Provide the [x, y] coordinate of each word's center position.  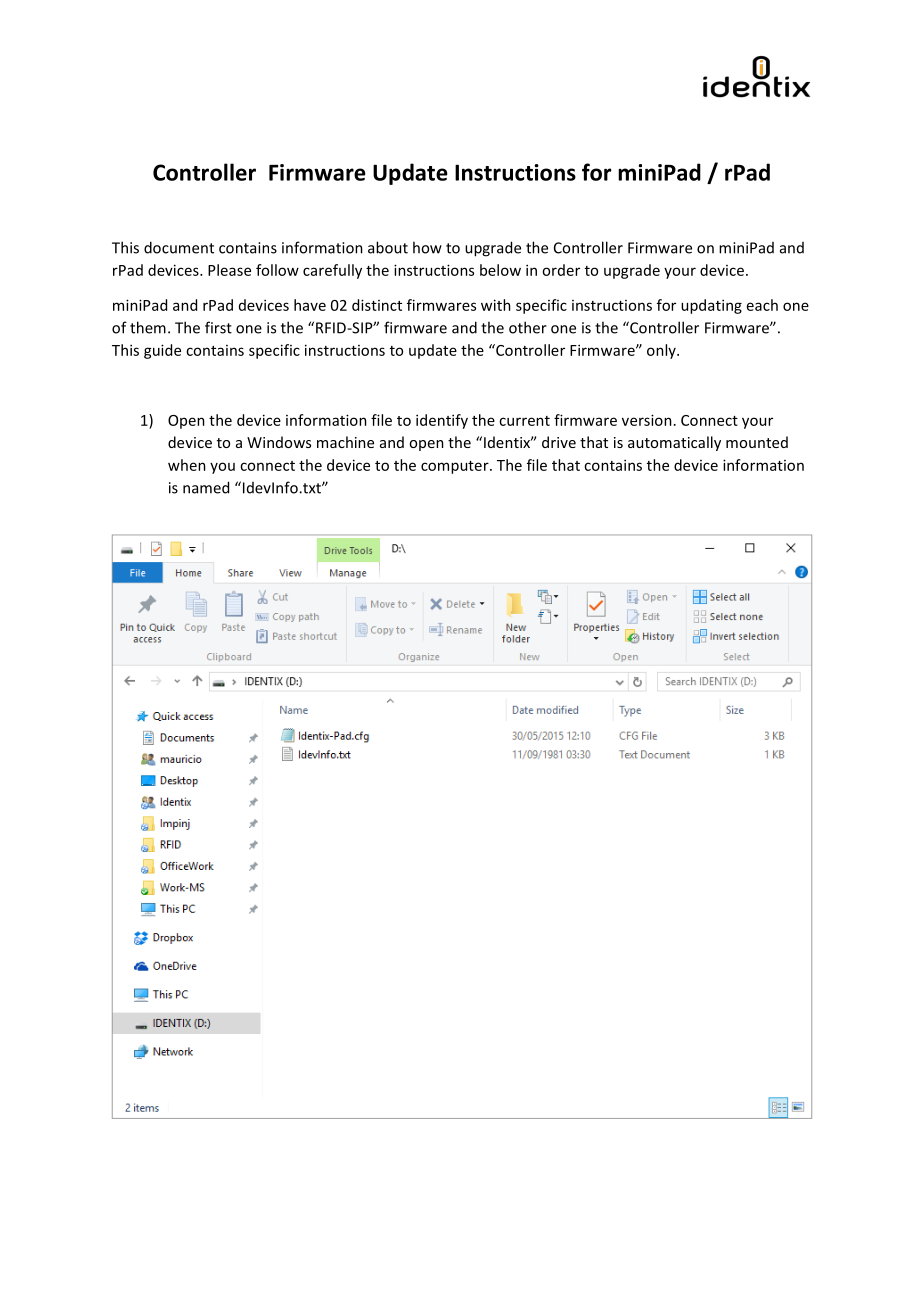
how [427, 247]
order [561, 270]
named [206, 487]
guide [162, 351]
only [662, 351]
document [179, 247]
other [528, 327]
